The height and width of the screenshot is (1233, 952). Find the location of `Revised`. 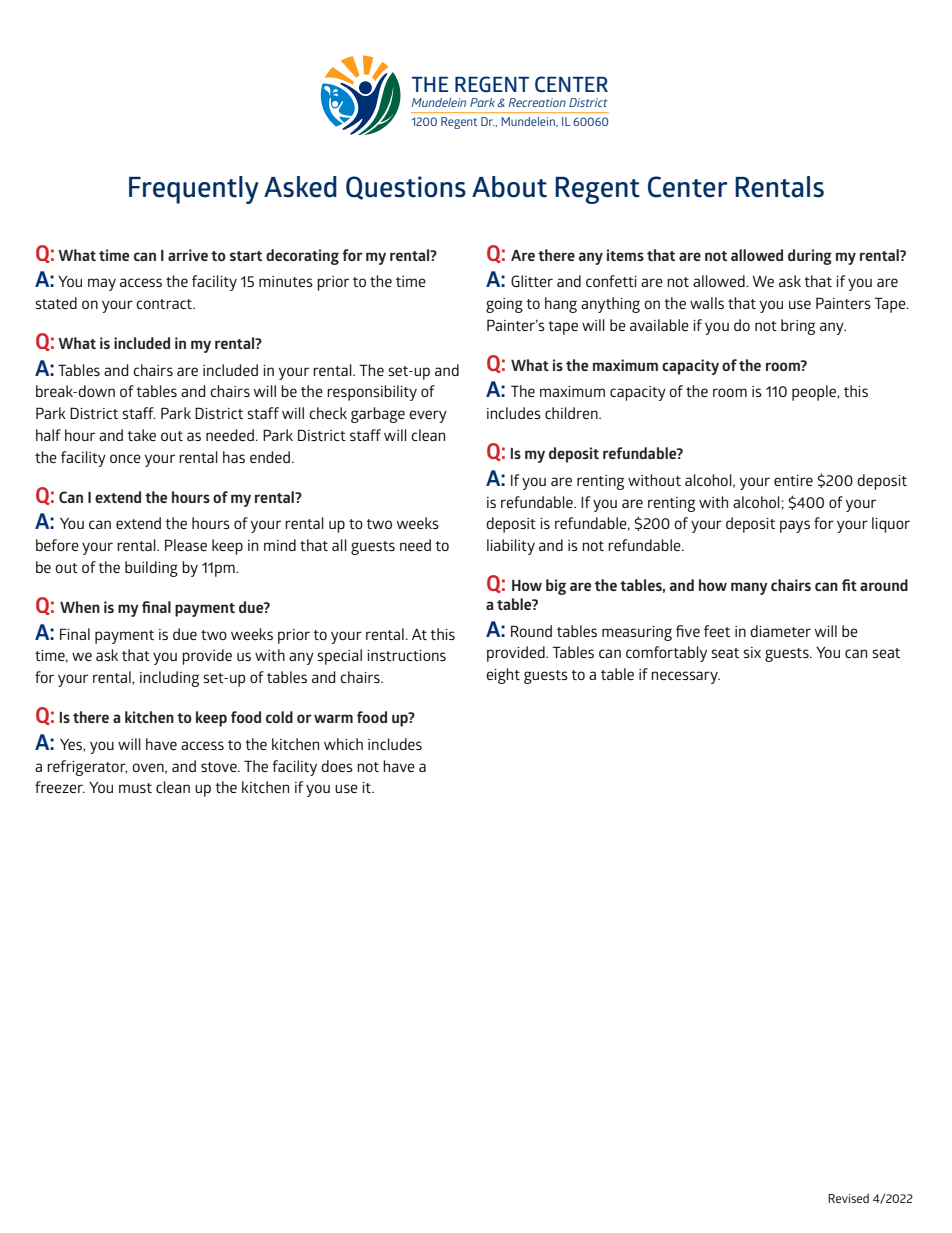

Revised is located at coordinates (848, 1198).
